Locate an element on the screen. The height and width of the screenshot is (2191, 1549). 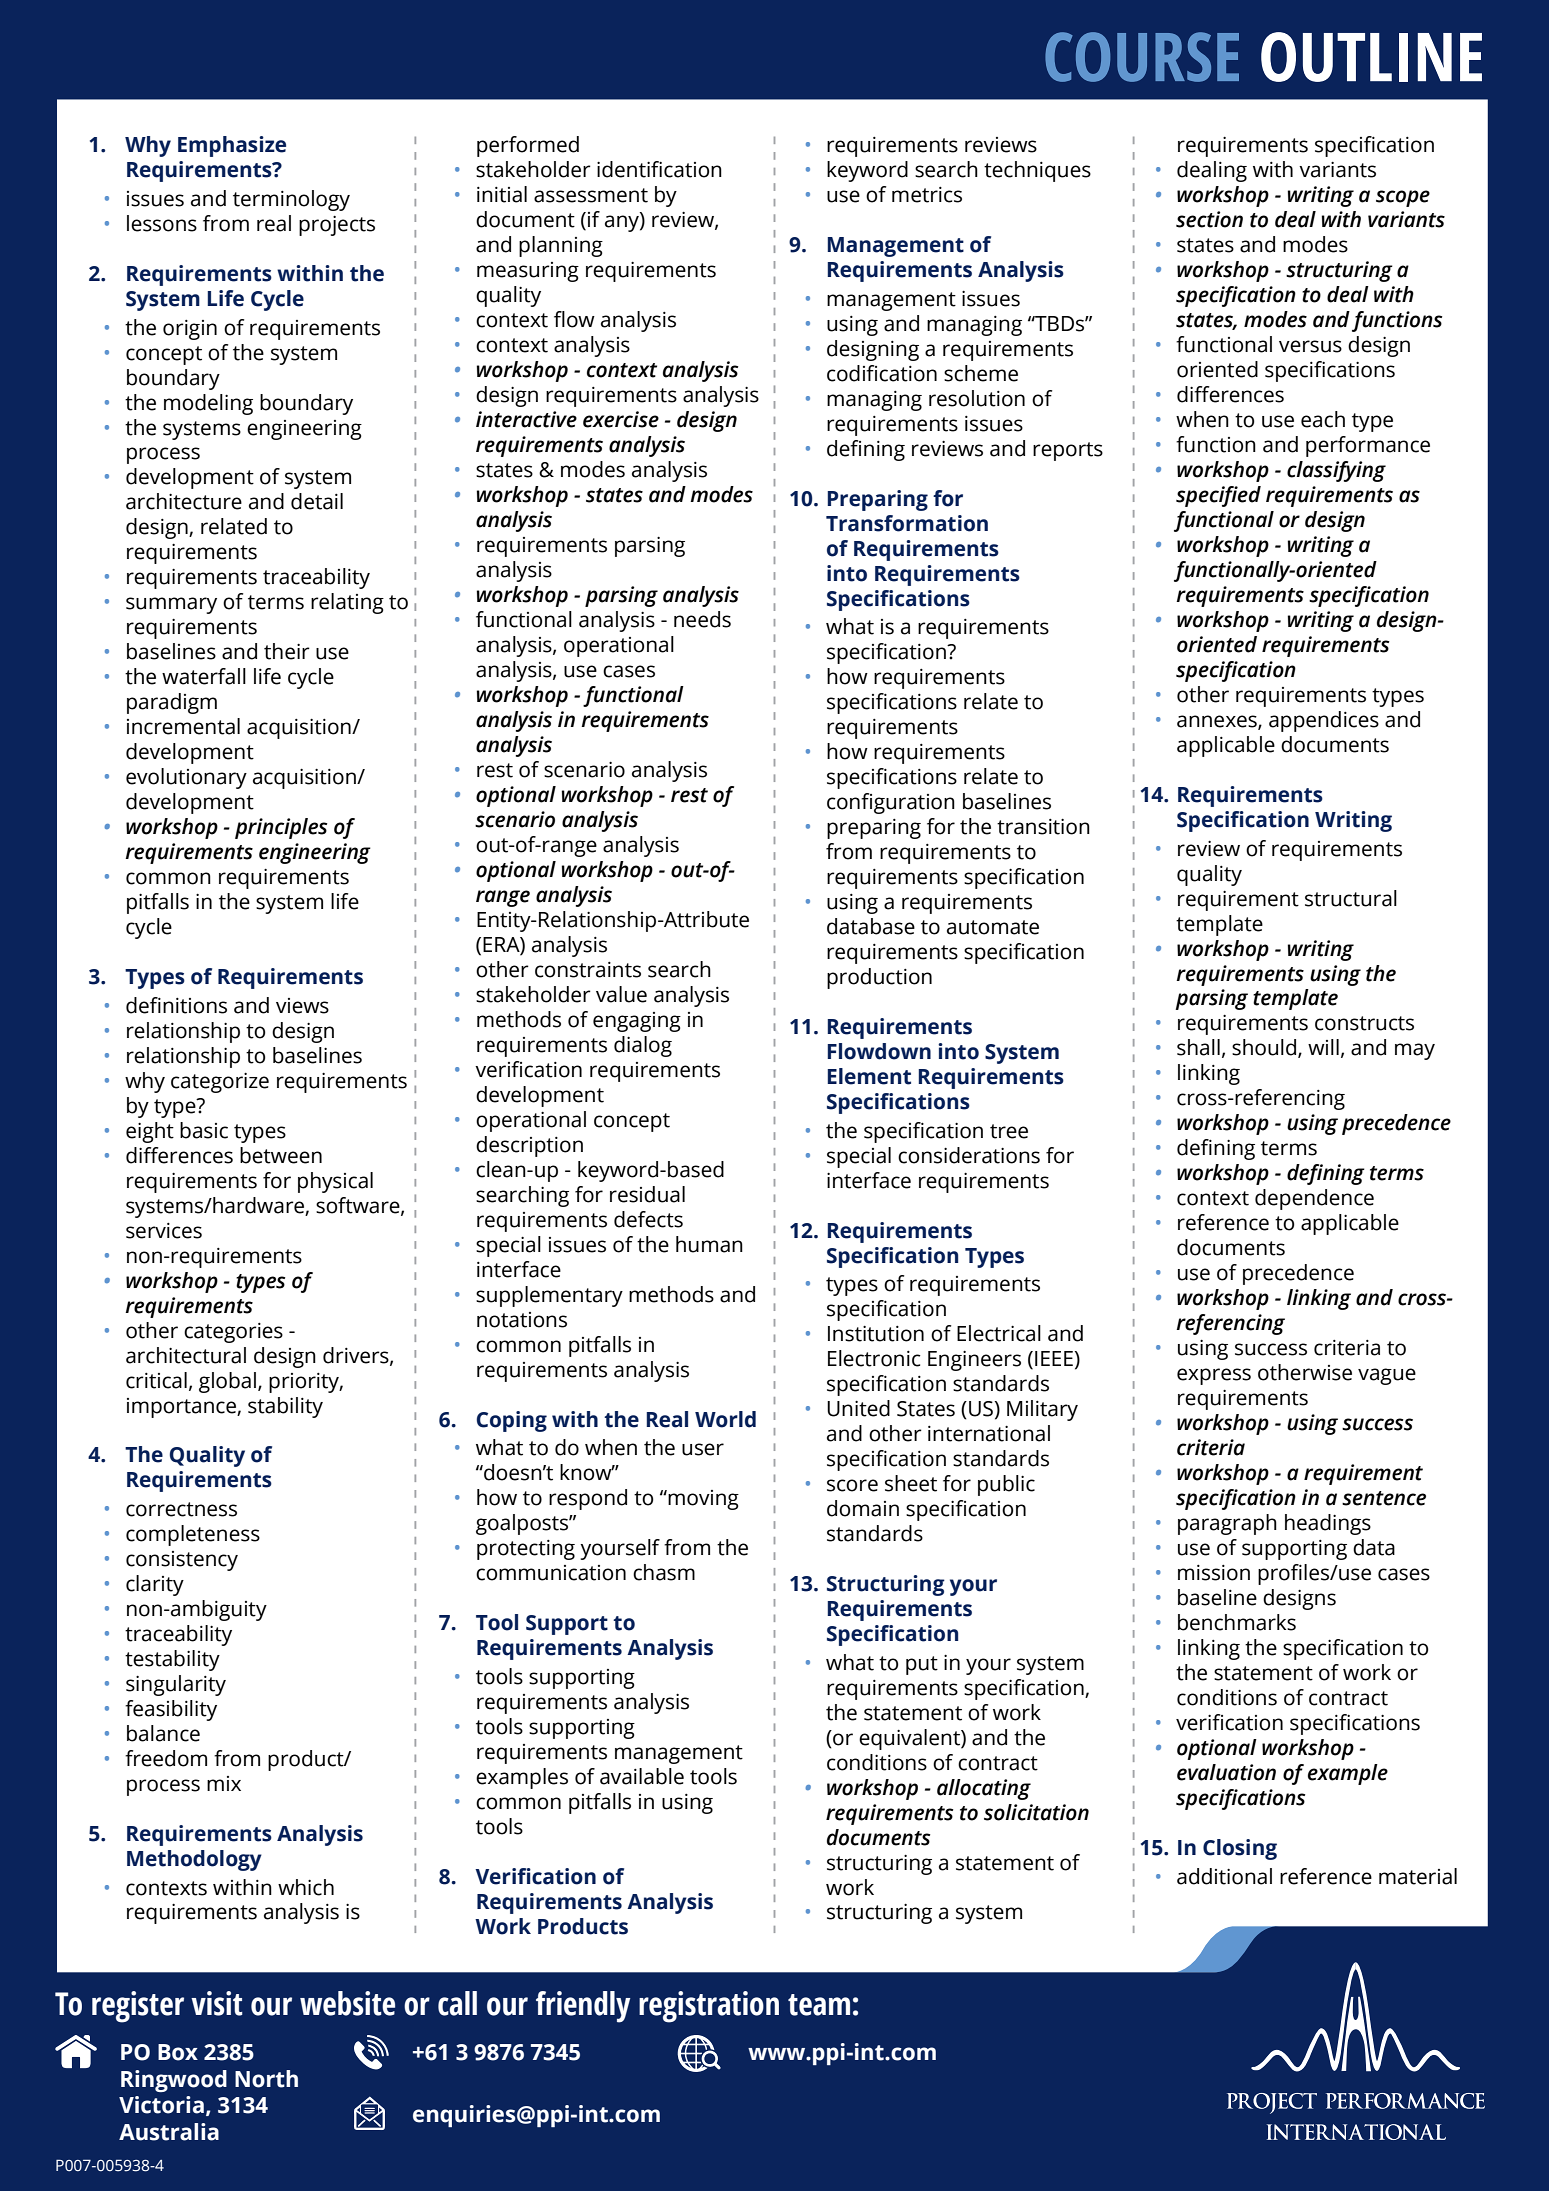
benchmarks is located at coordinates (1237, 1622).
